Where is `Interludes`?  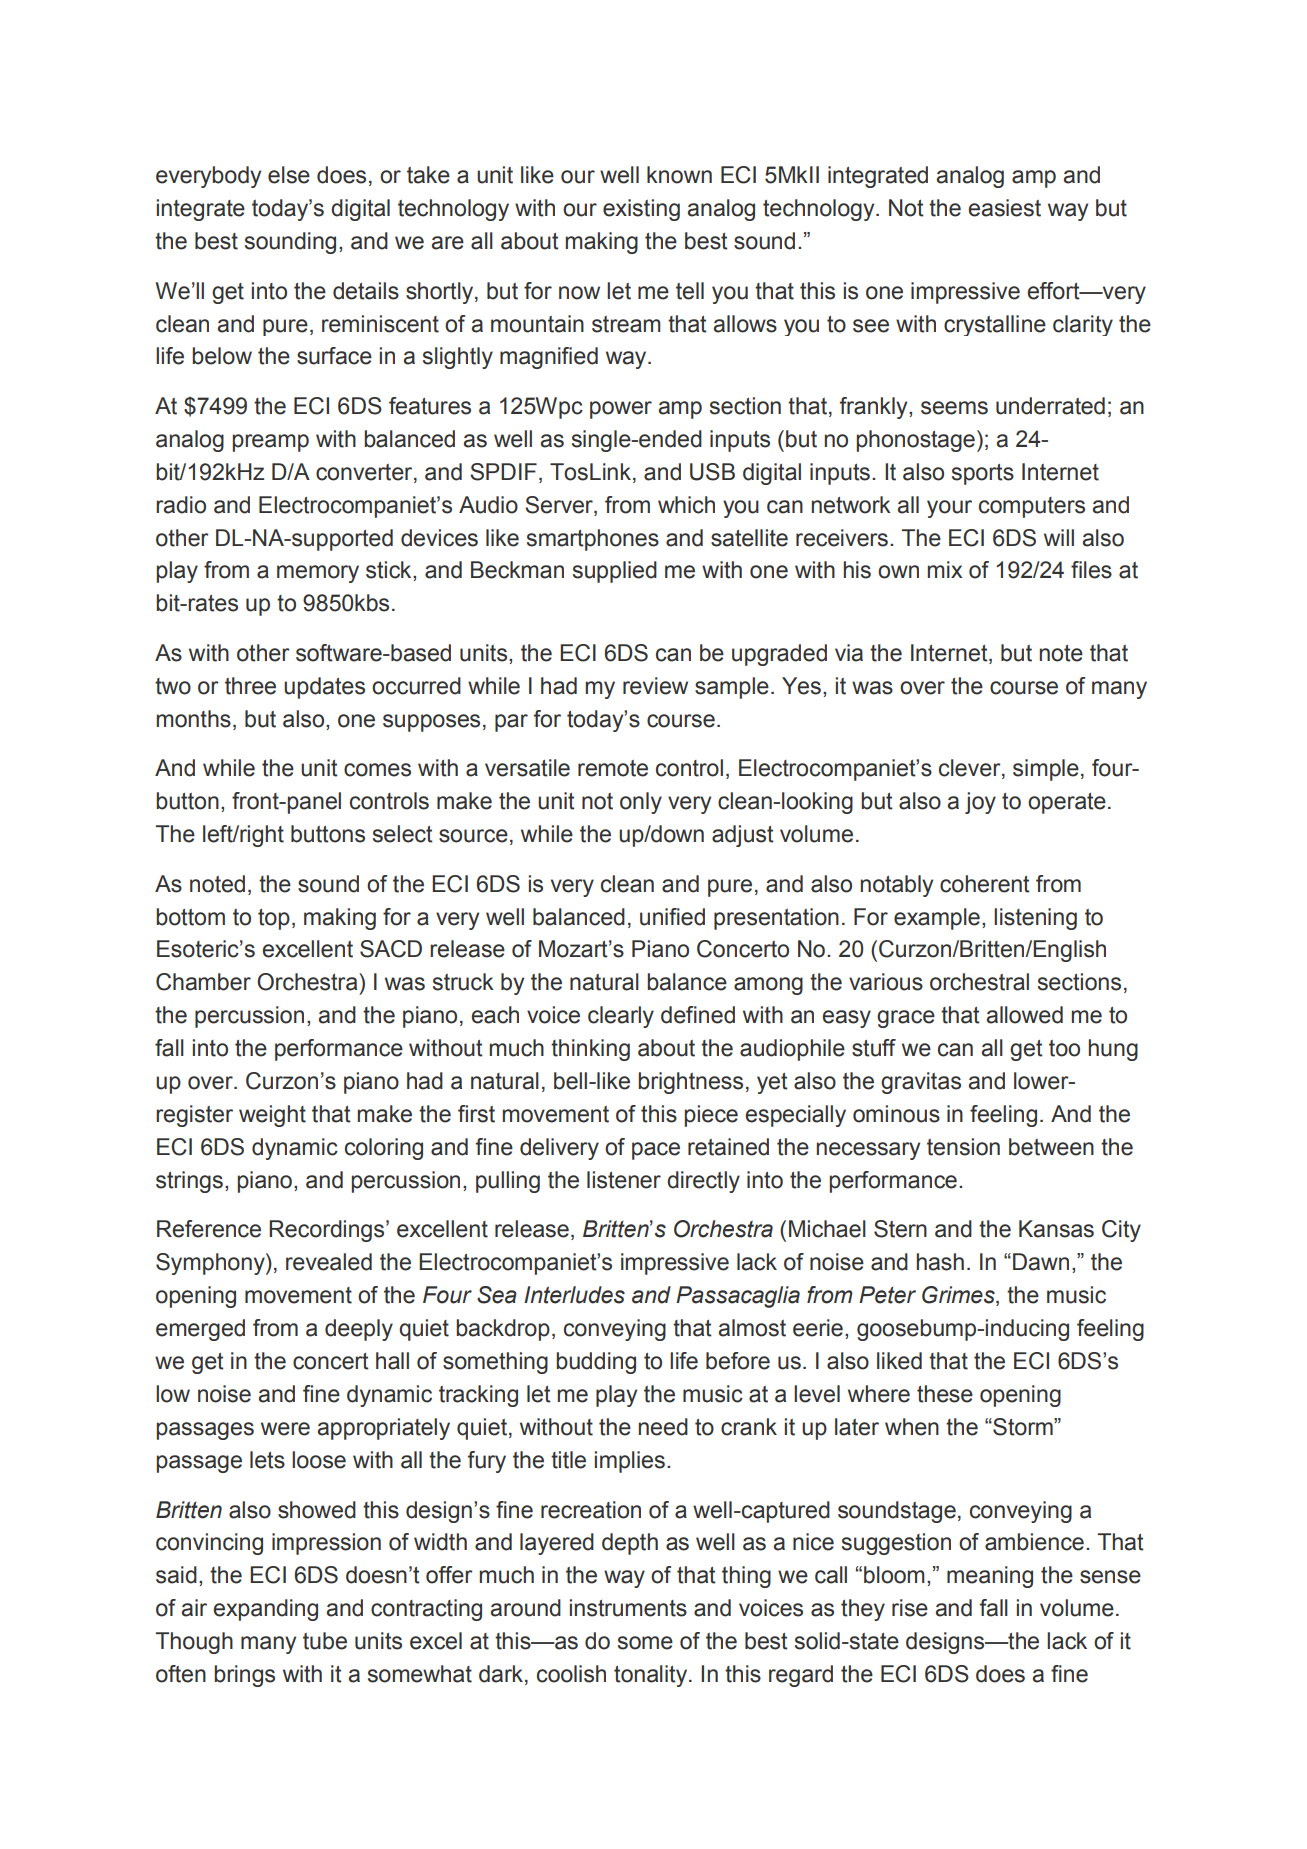 Interludes is located at coordinates (574, 1295).
